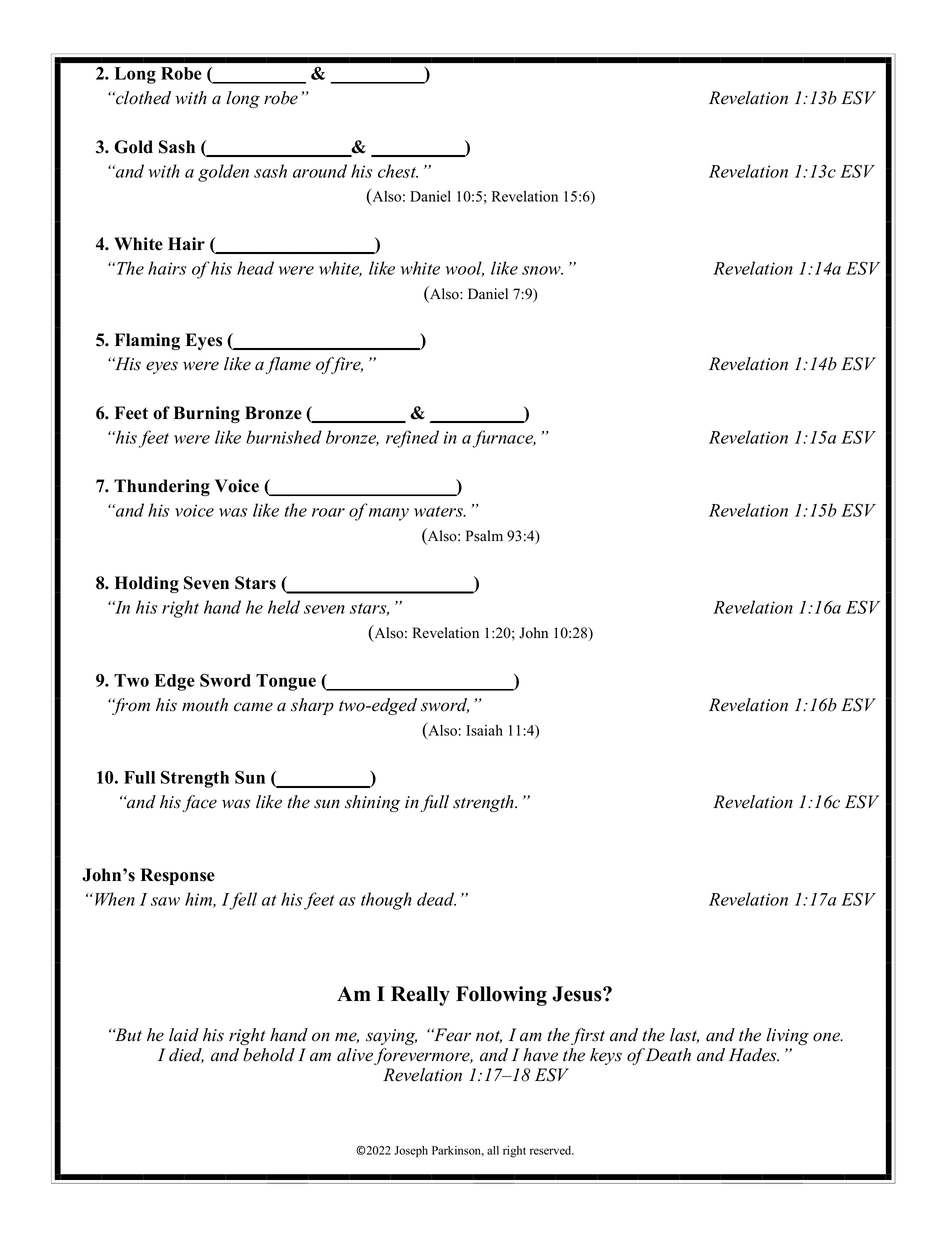 This document has height=1233, width=952. What do you see at coordinates (320, 171) in the document?
I see `around` at bounding box center [320, 171].
